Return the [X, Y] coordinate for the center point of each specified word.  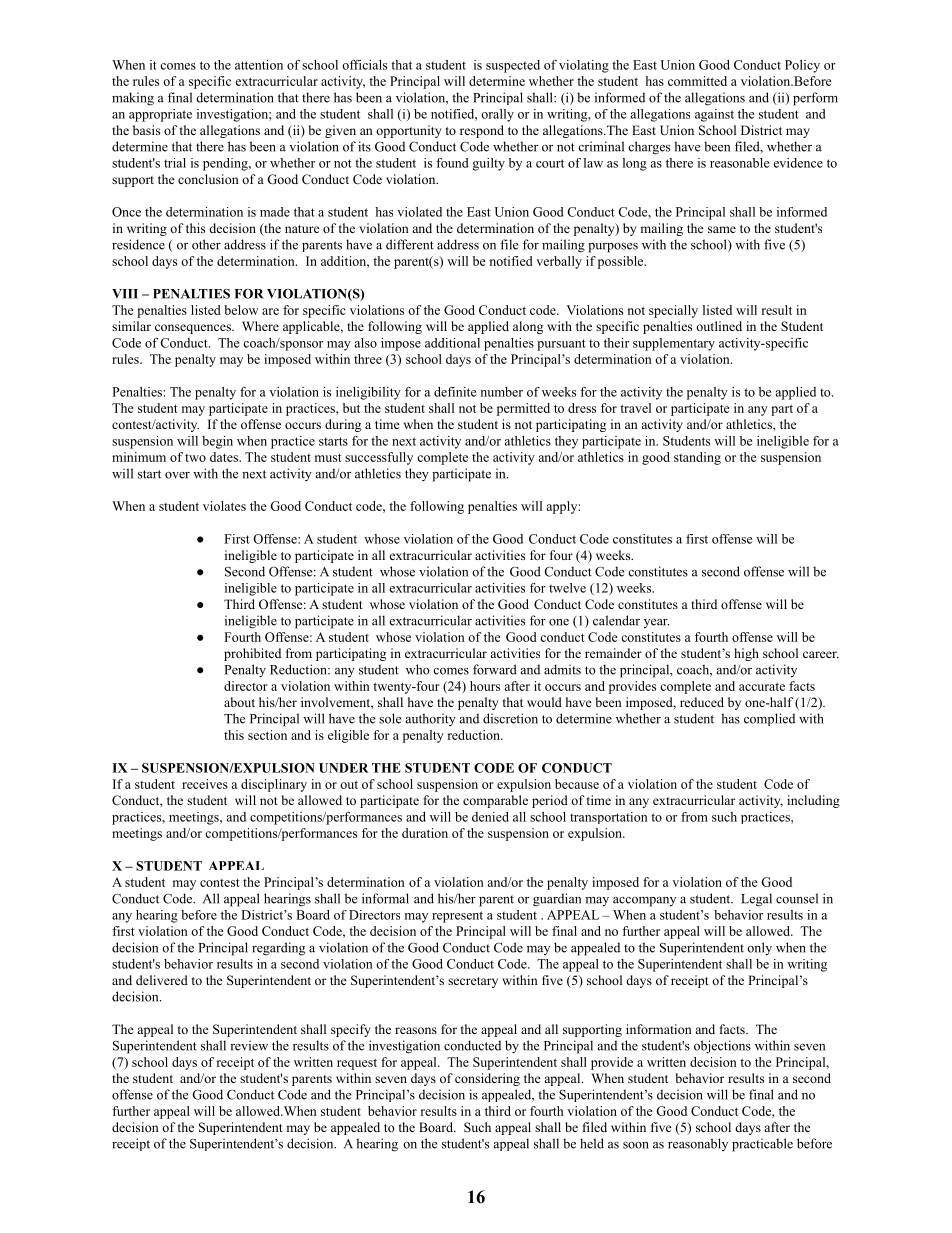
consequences [194, 329]
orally [497, 115]
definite [455, 392]
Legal [756, 900]
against [714, 115]
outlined [719, 326]
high [746, 654]
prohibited [252, 654]
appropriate [160, 115]
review [249, 1045]
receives [205, 784]
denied [490, 817]
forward [495, 669]
